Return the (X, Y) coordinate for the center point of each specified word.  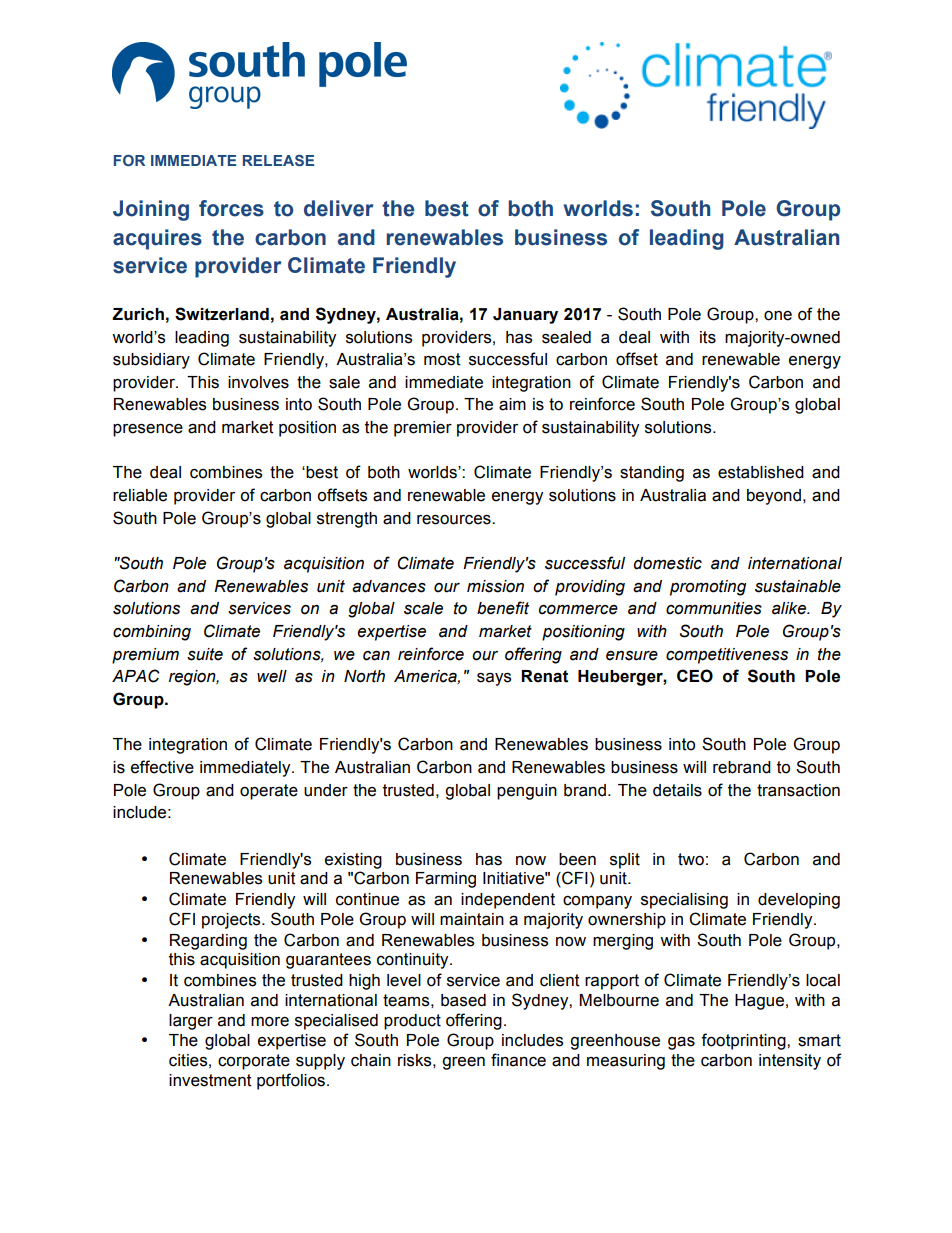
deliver (339, 208)
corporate (254, 1062)
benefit (503, 608)
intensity (790, 1062)
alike (790, 608)
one (778, 316)
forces (231, 208)
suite (205, 654)
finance (518, 1060)
